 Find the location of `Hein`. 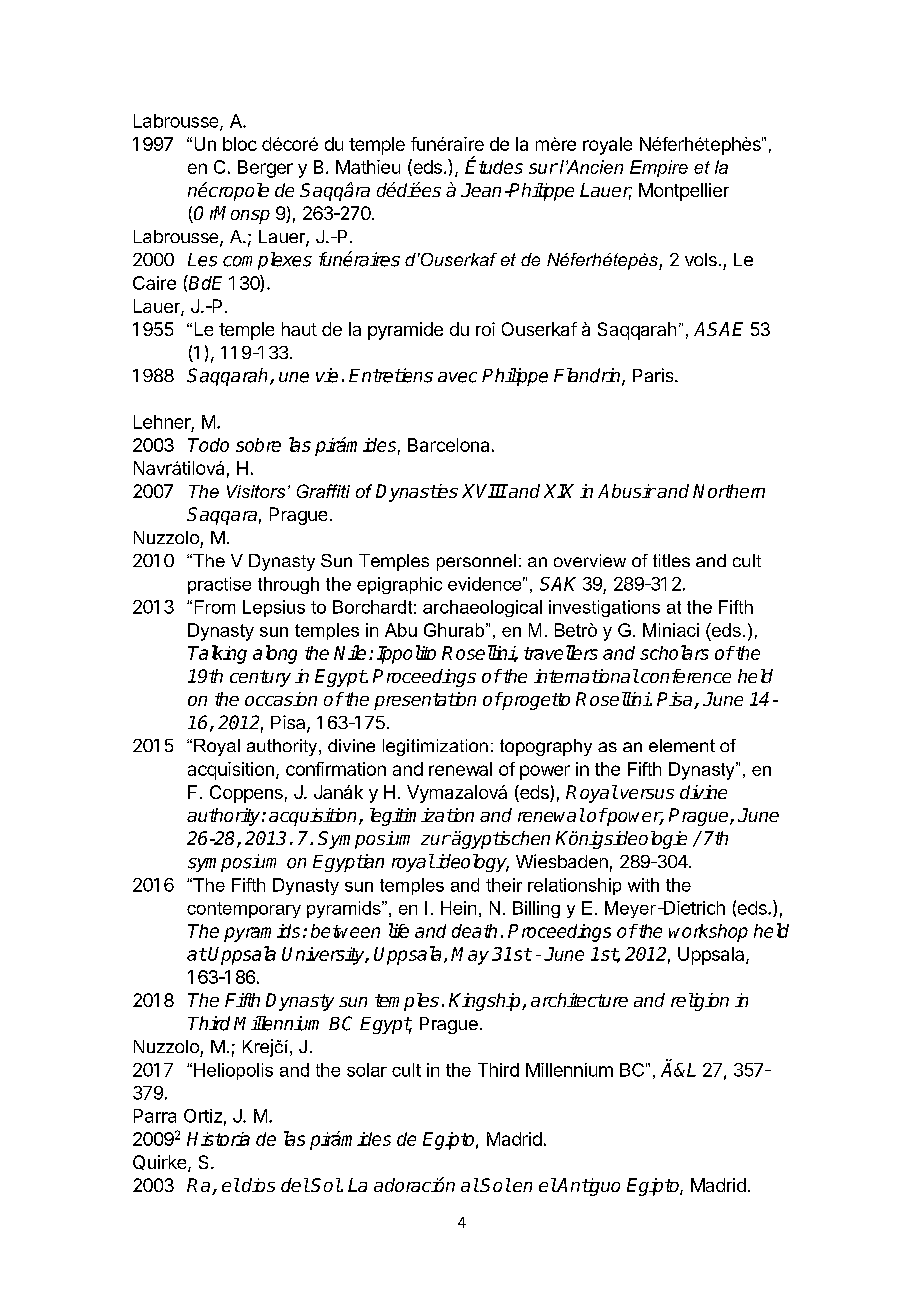

Hein is located at coordinates (458, 908).
